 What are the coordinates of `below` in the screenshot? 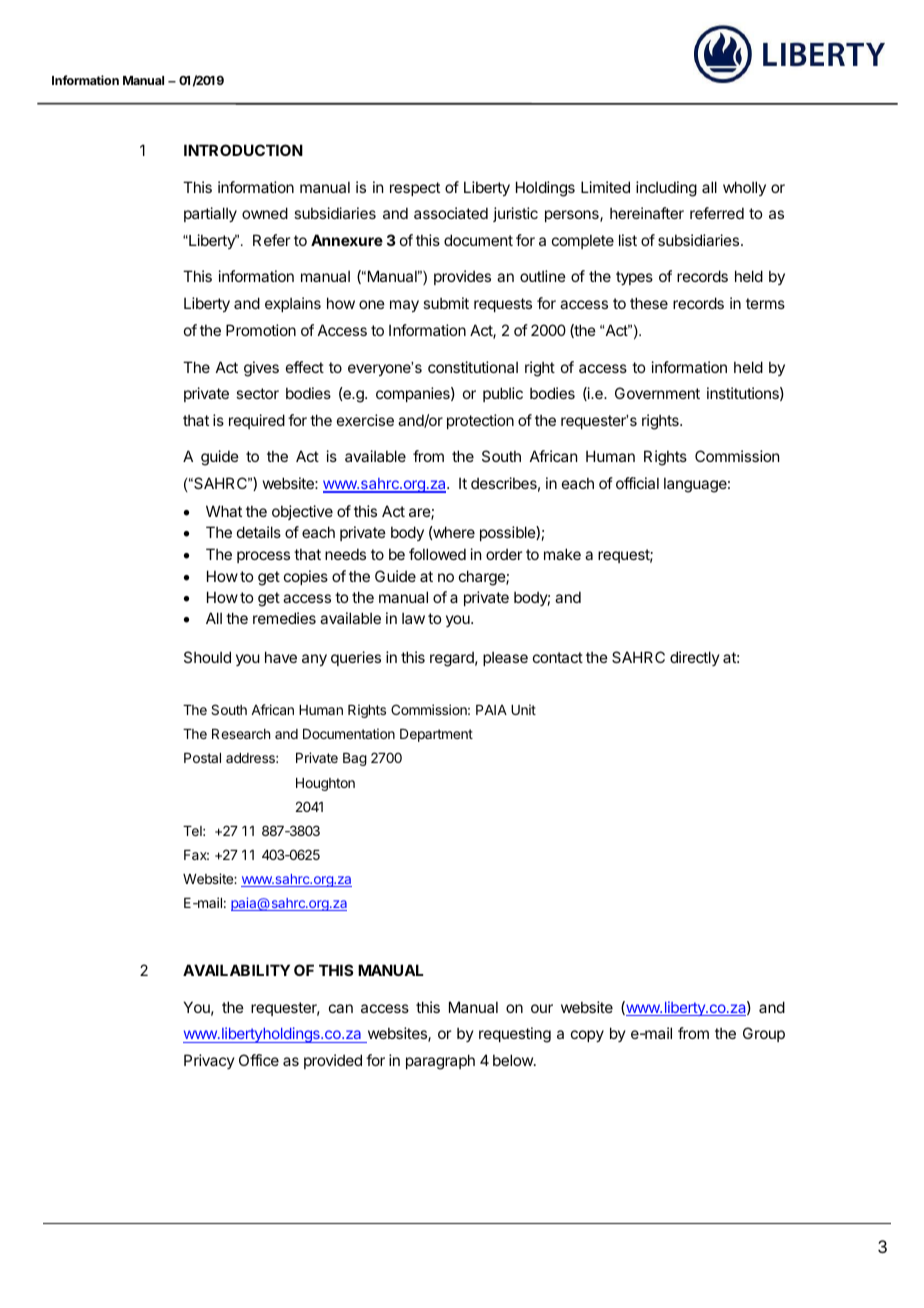 It's located at (514, 1060).
